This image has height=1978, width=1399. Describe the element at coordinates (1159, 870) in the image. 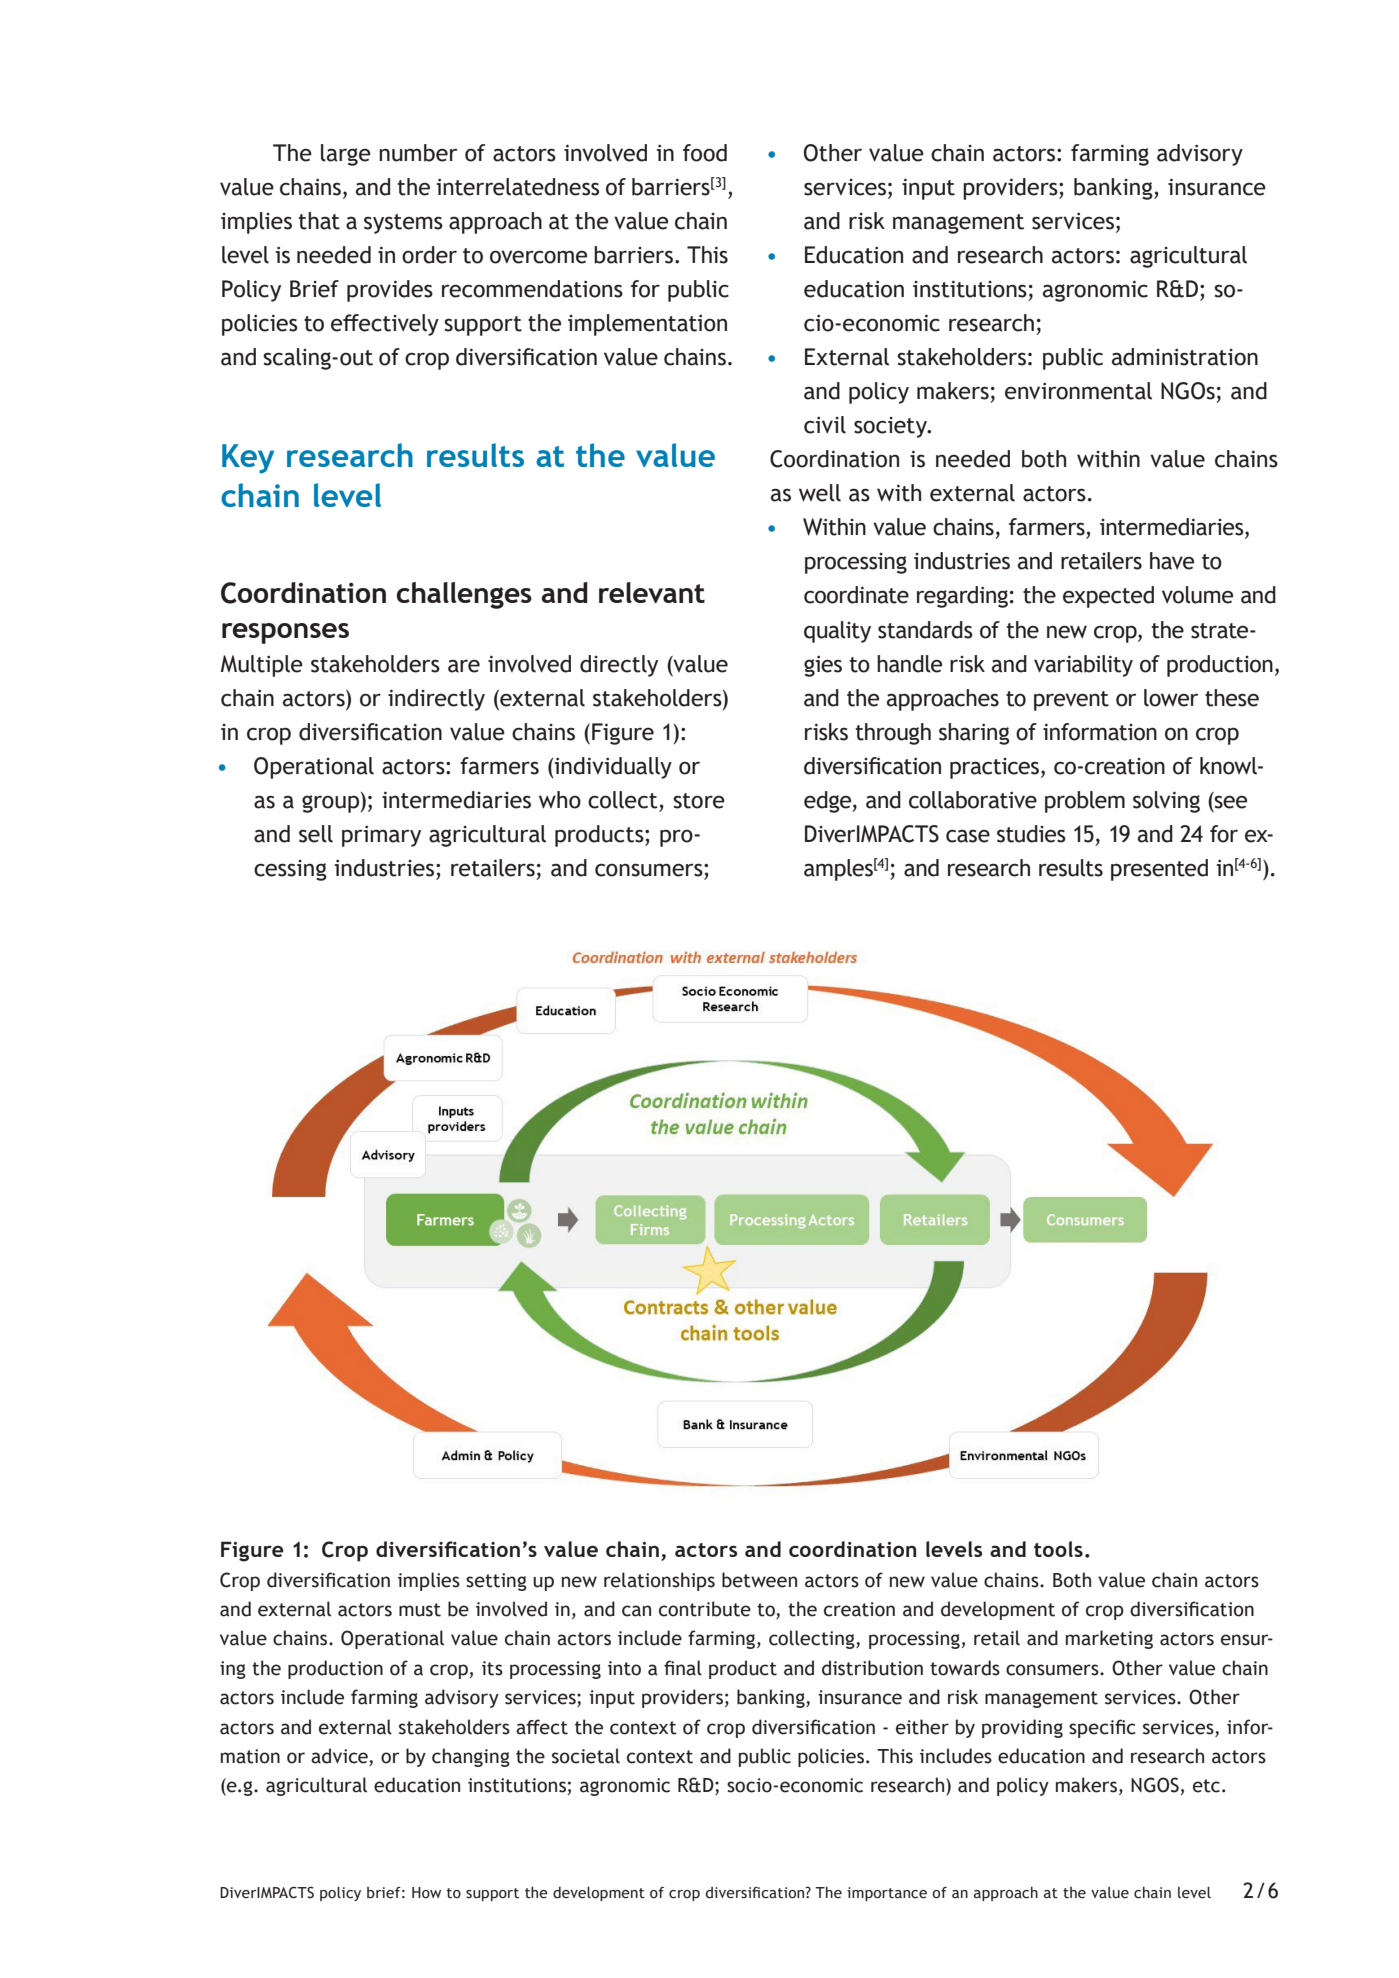

I see `presented` at that location.
